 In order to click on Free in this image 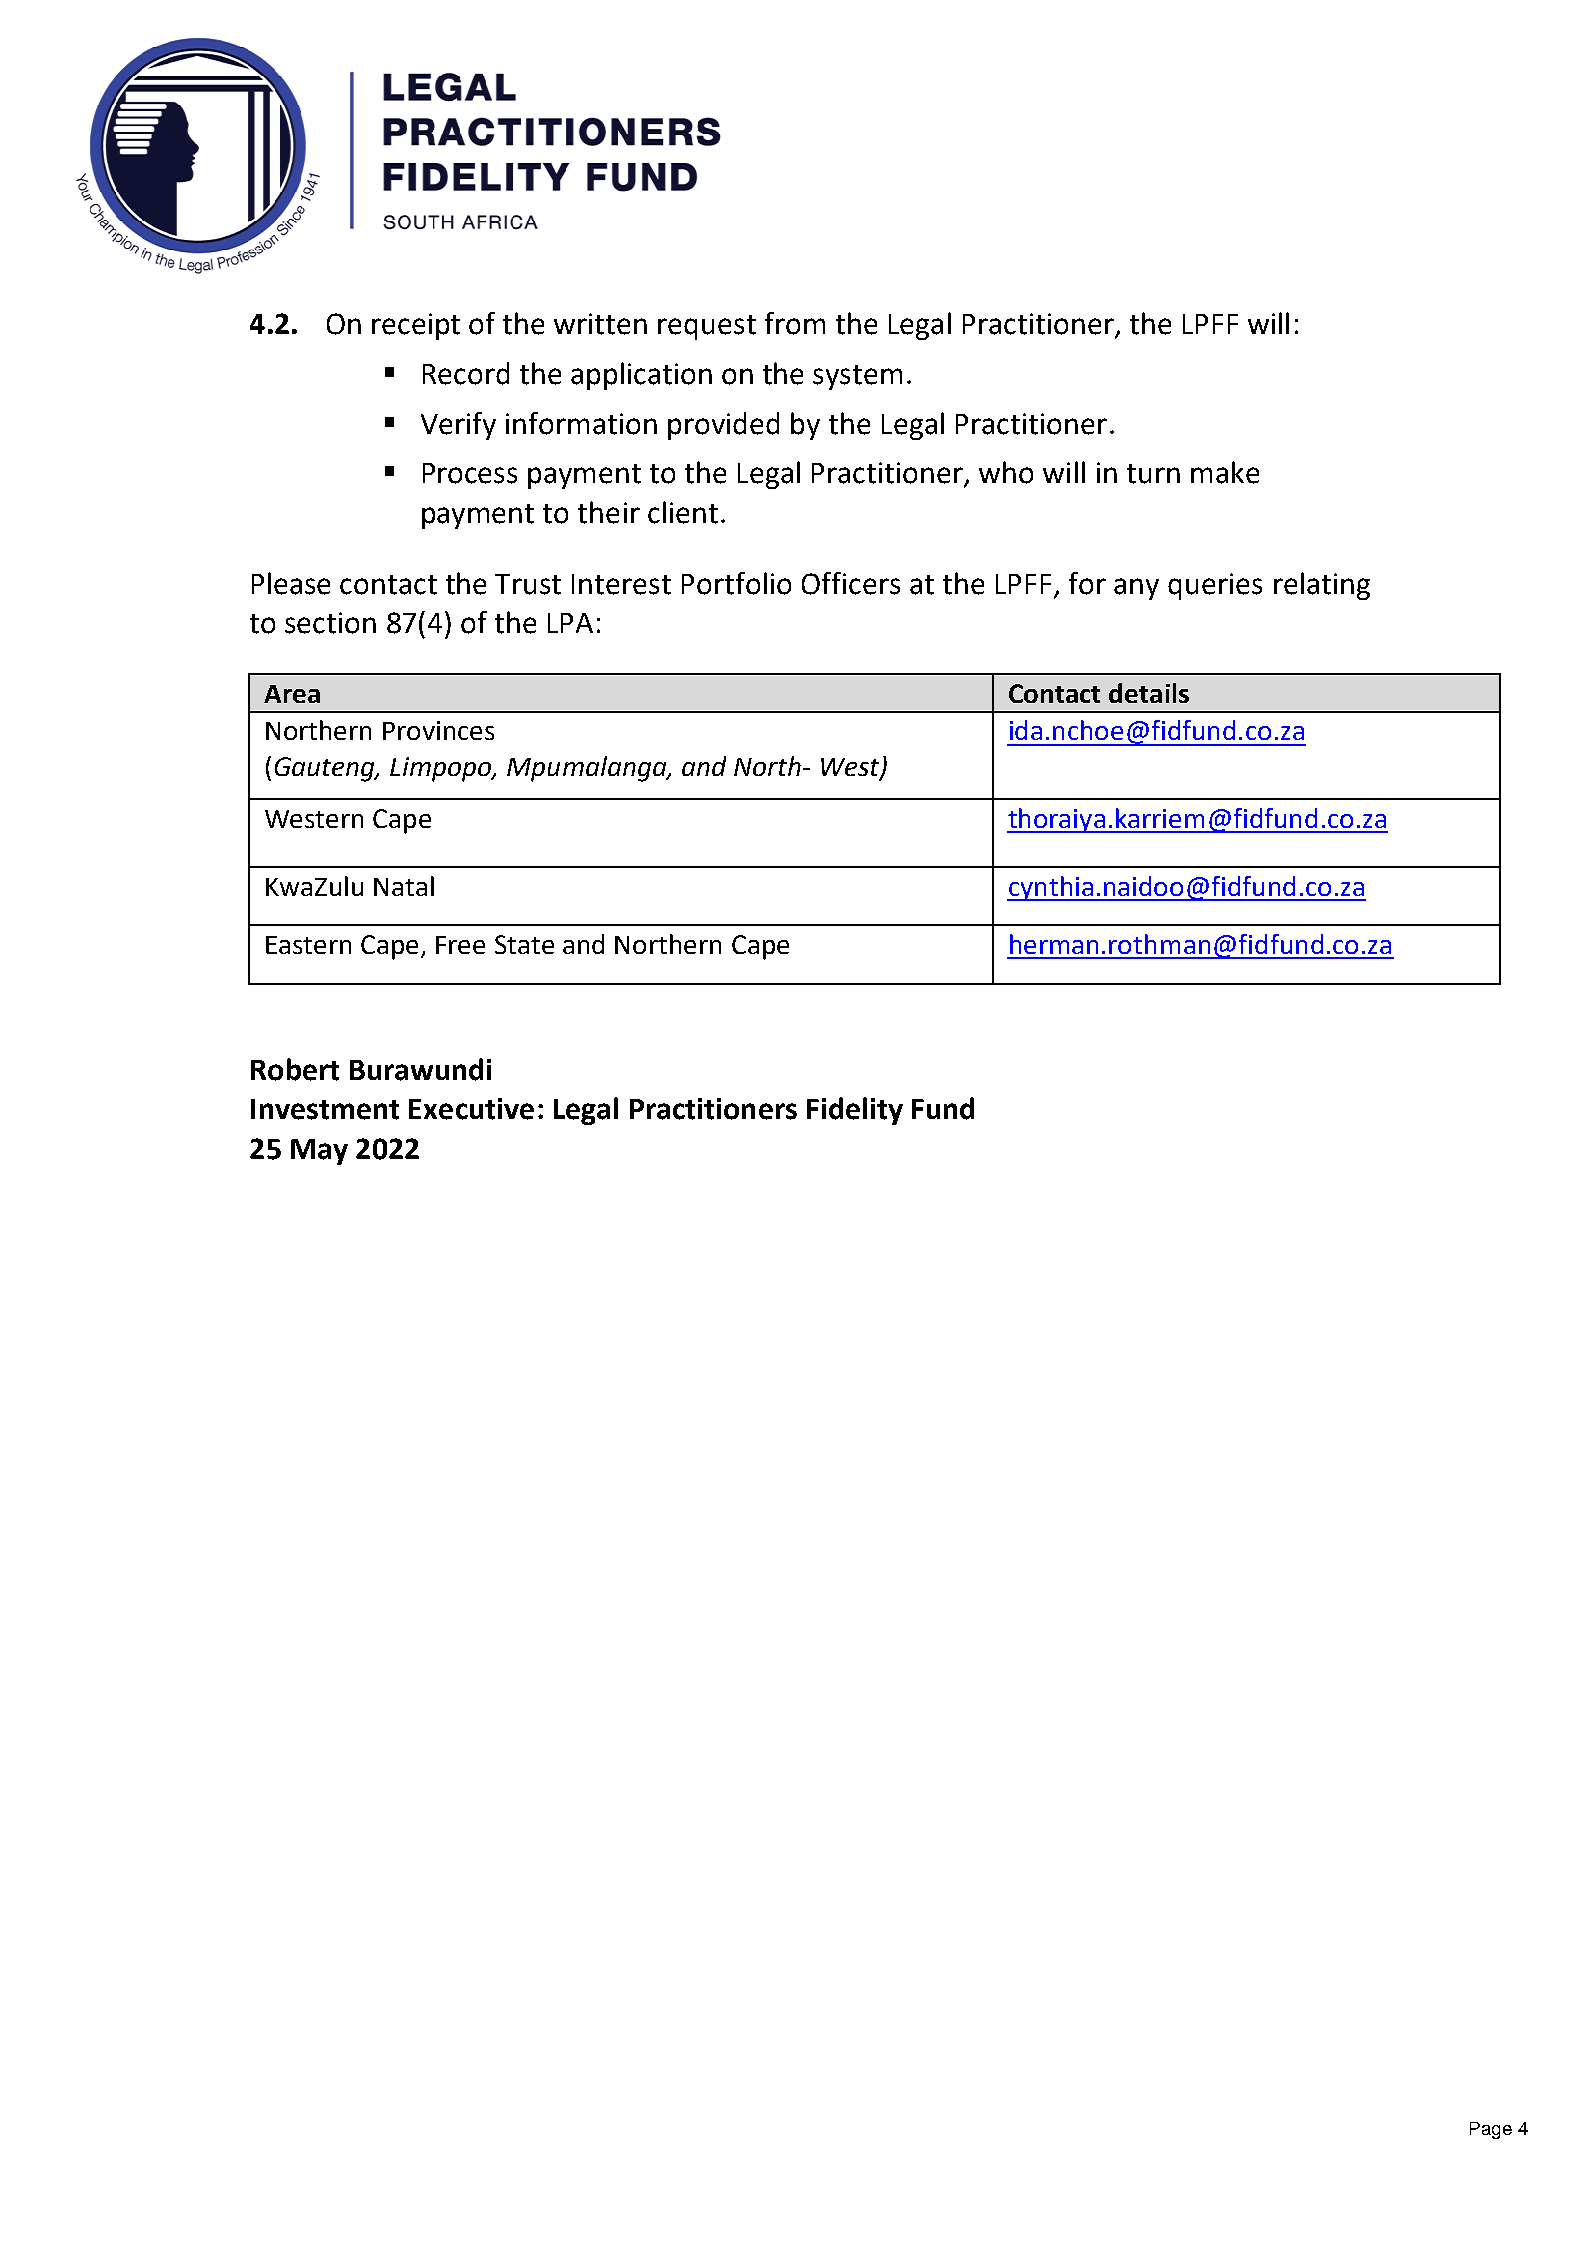, I will do `click(460, 945)`.
